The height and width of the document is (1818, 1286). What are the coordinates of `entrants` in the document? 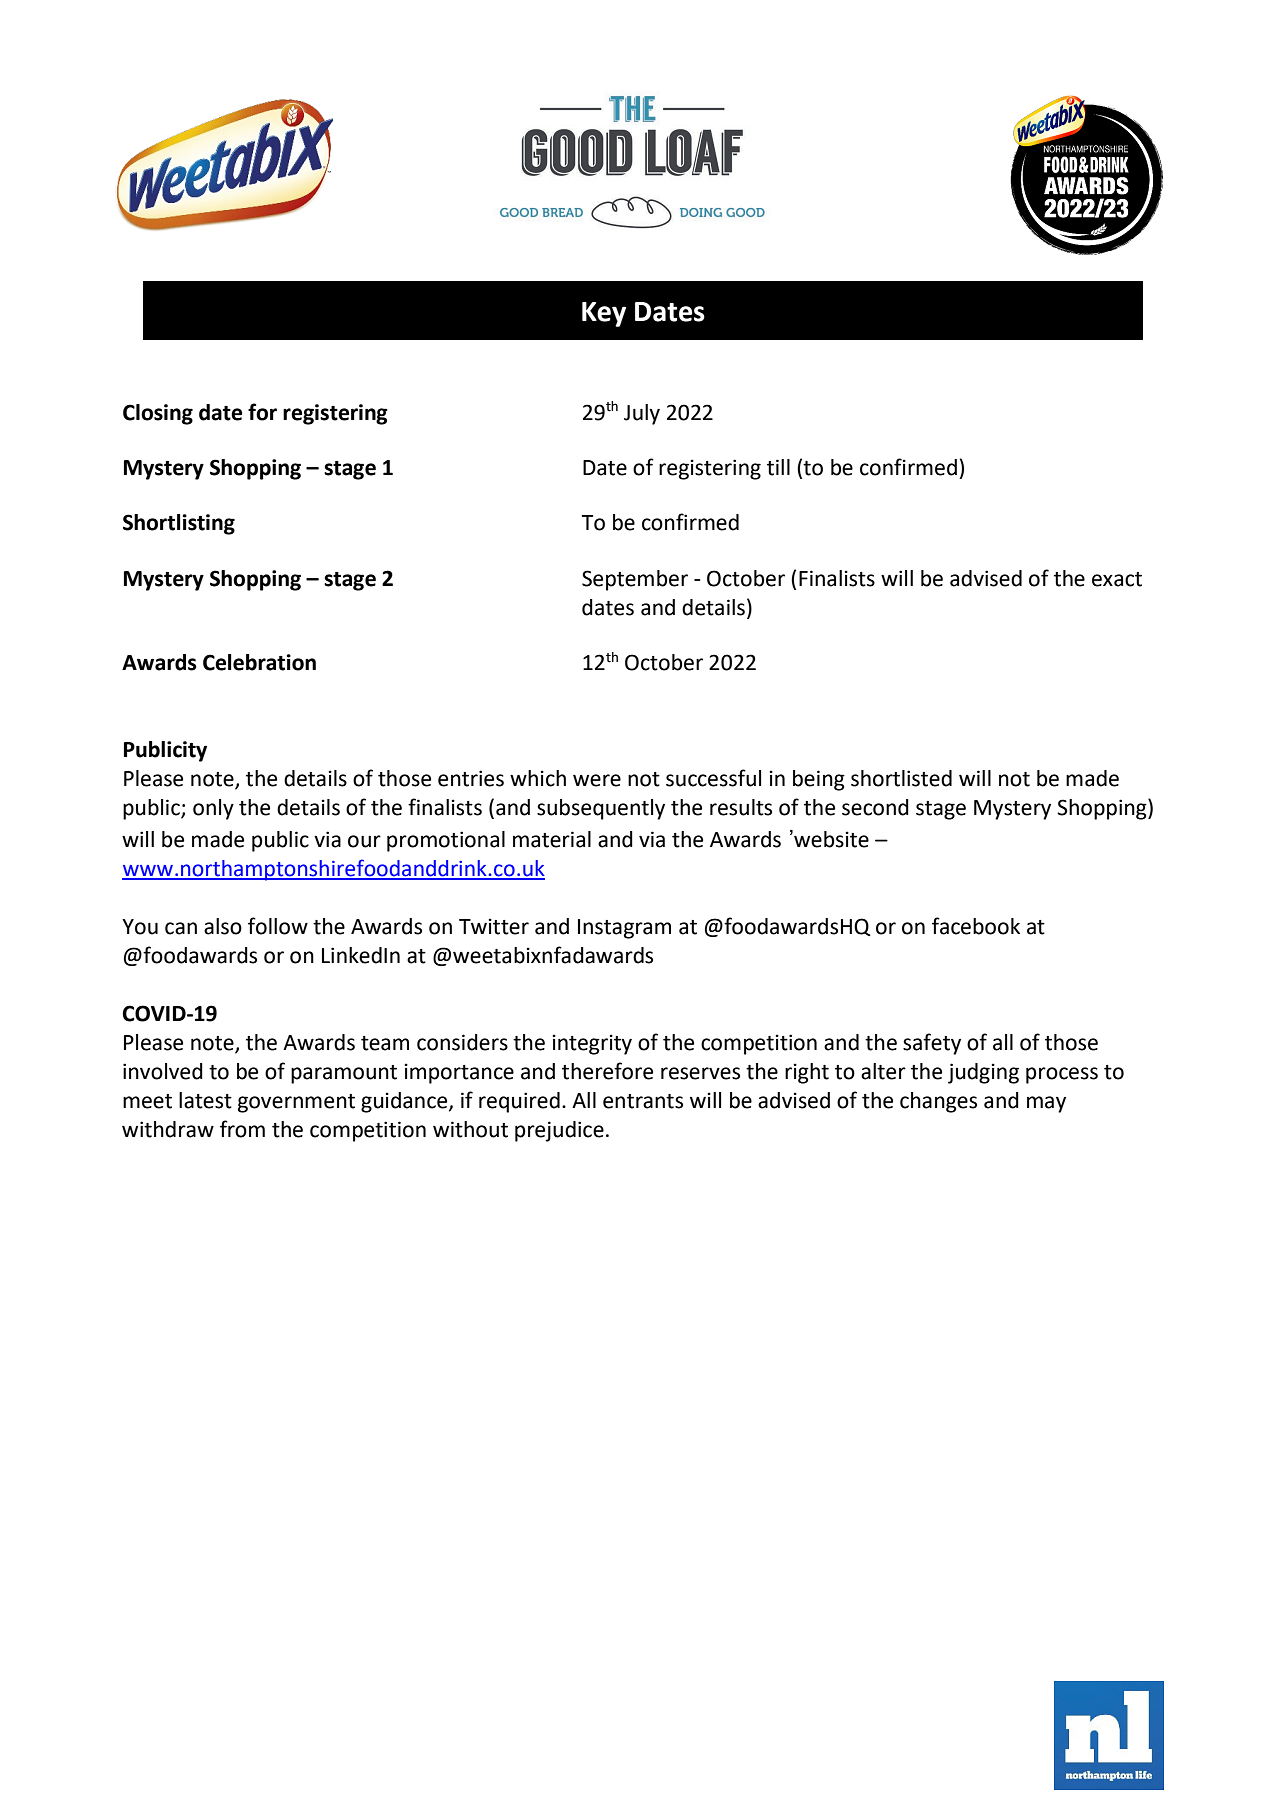 It's located at (643, 1101).
